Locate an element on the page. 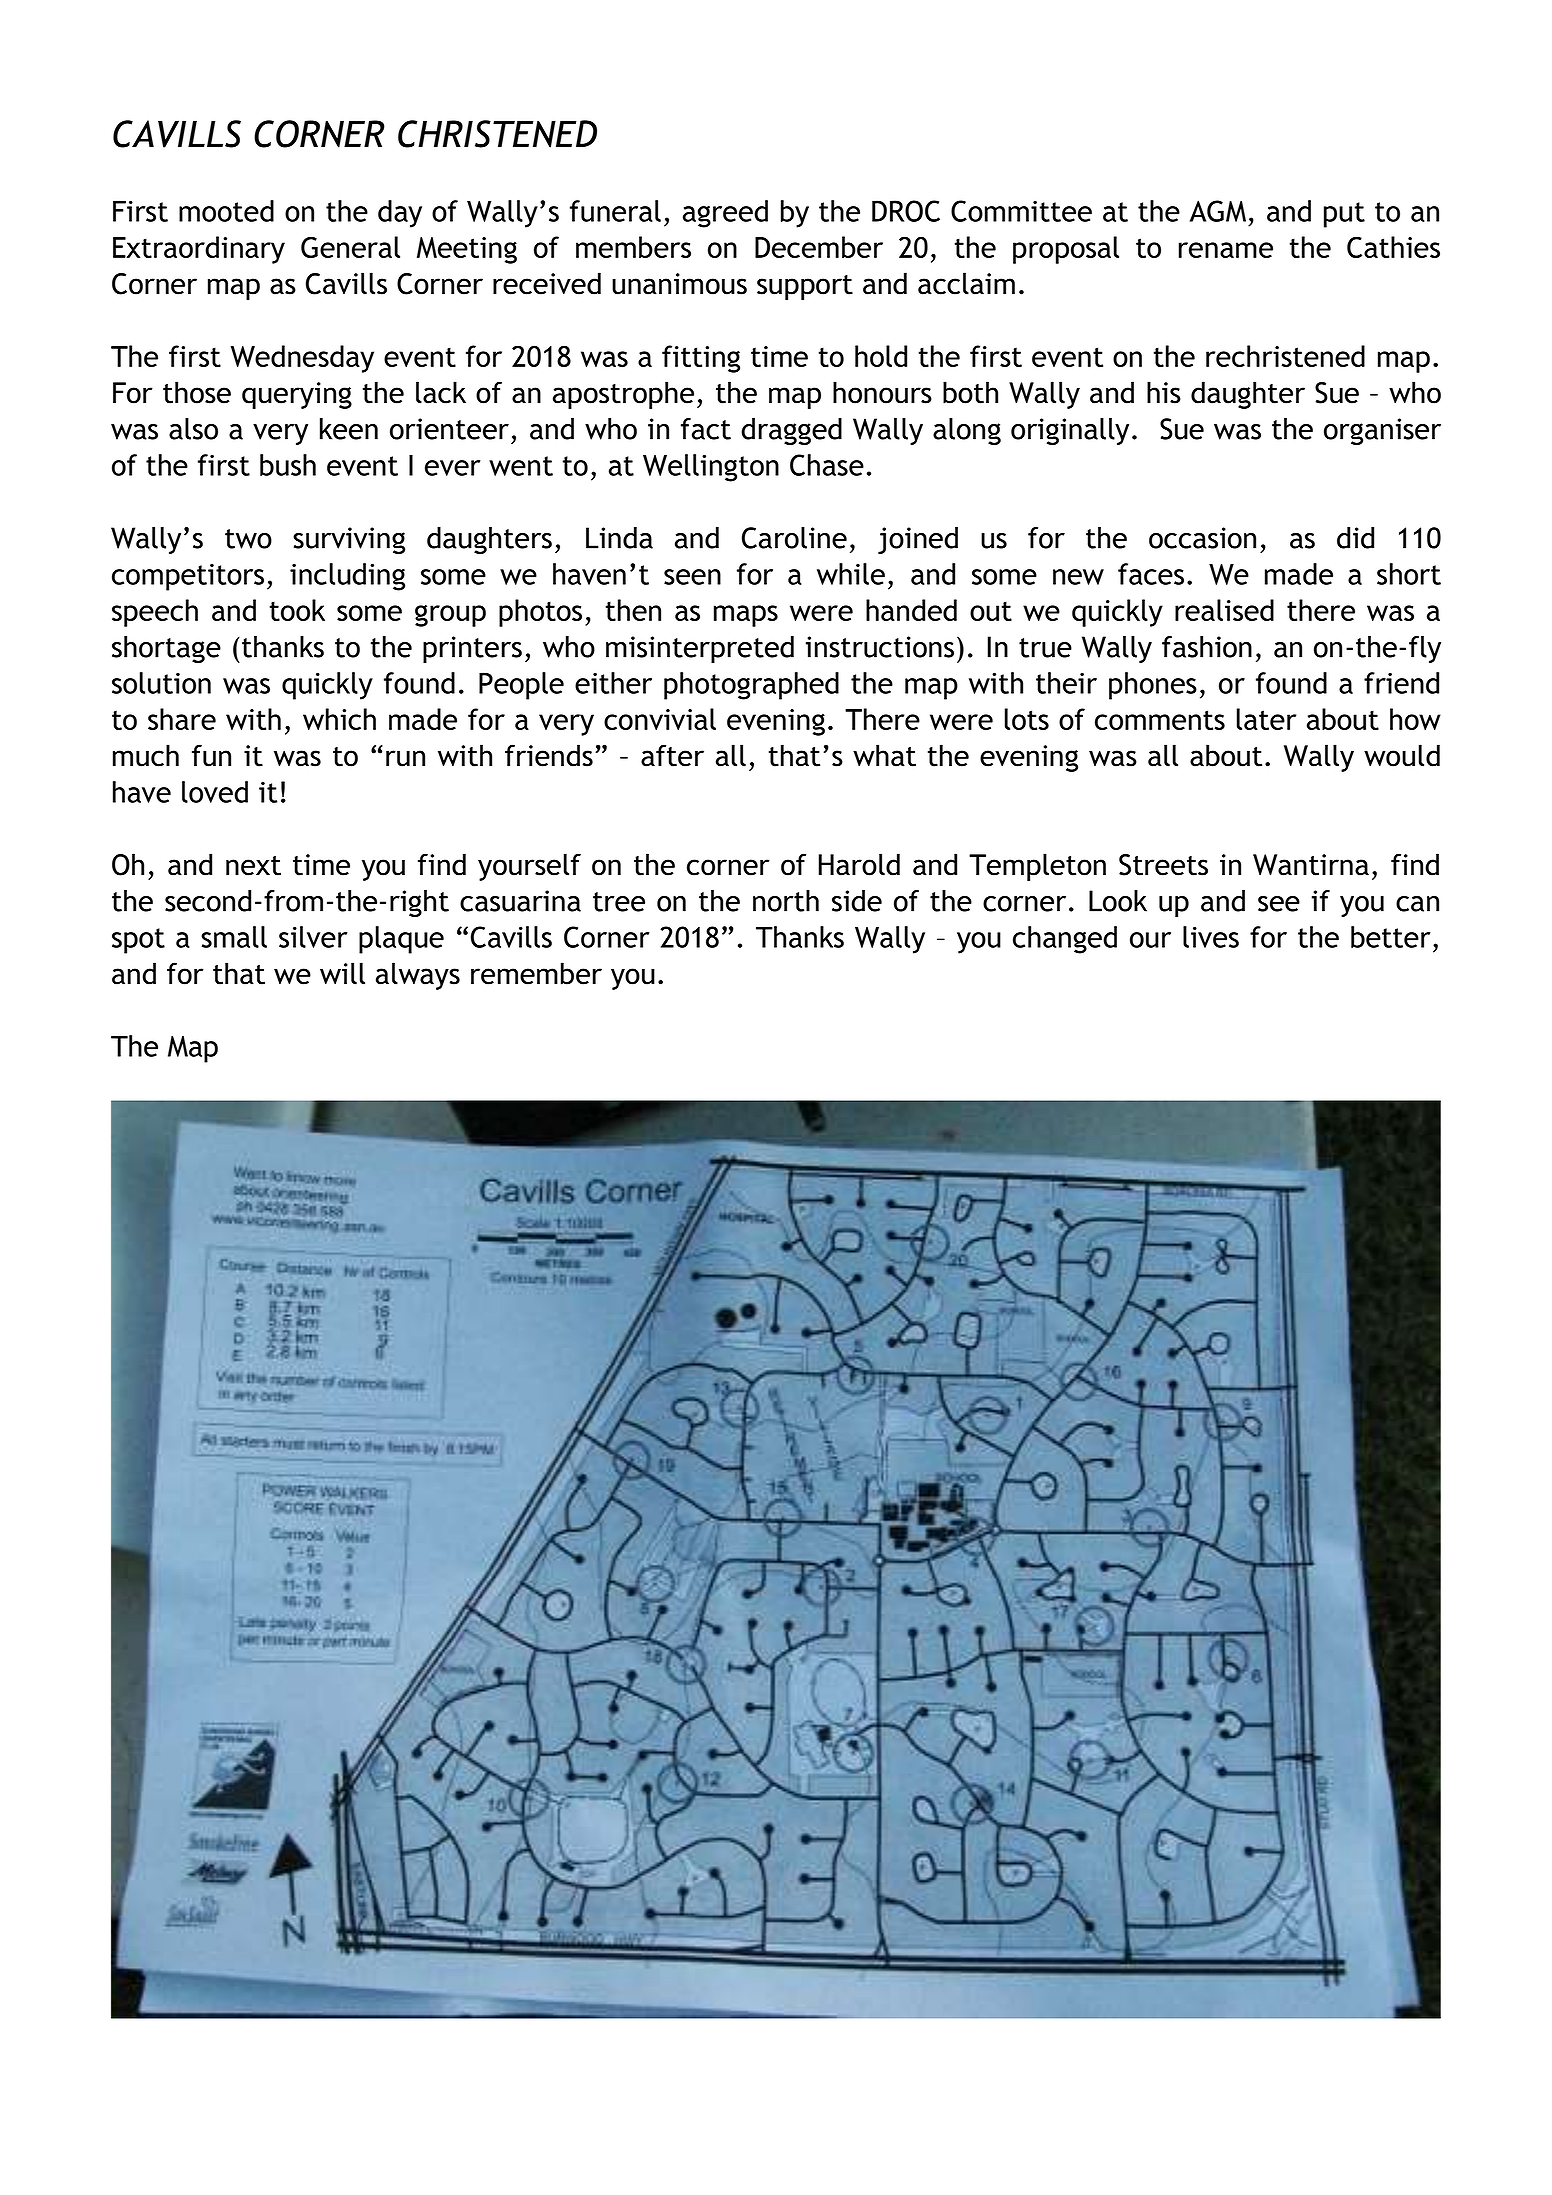  querying is located at coordinates (297, 395).
